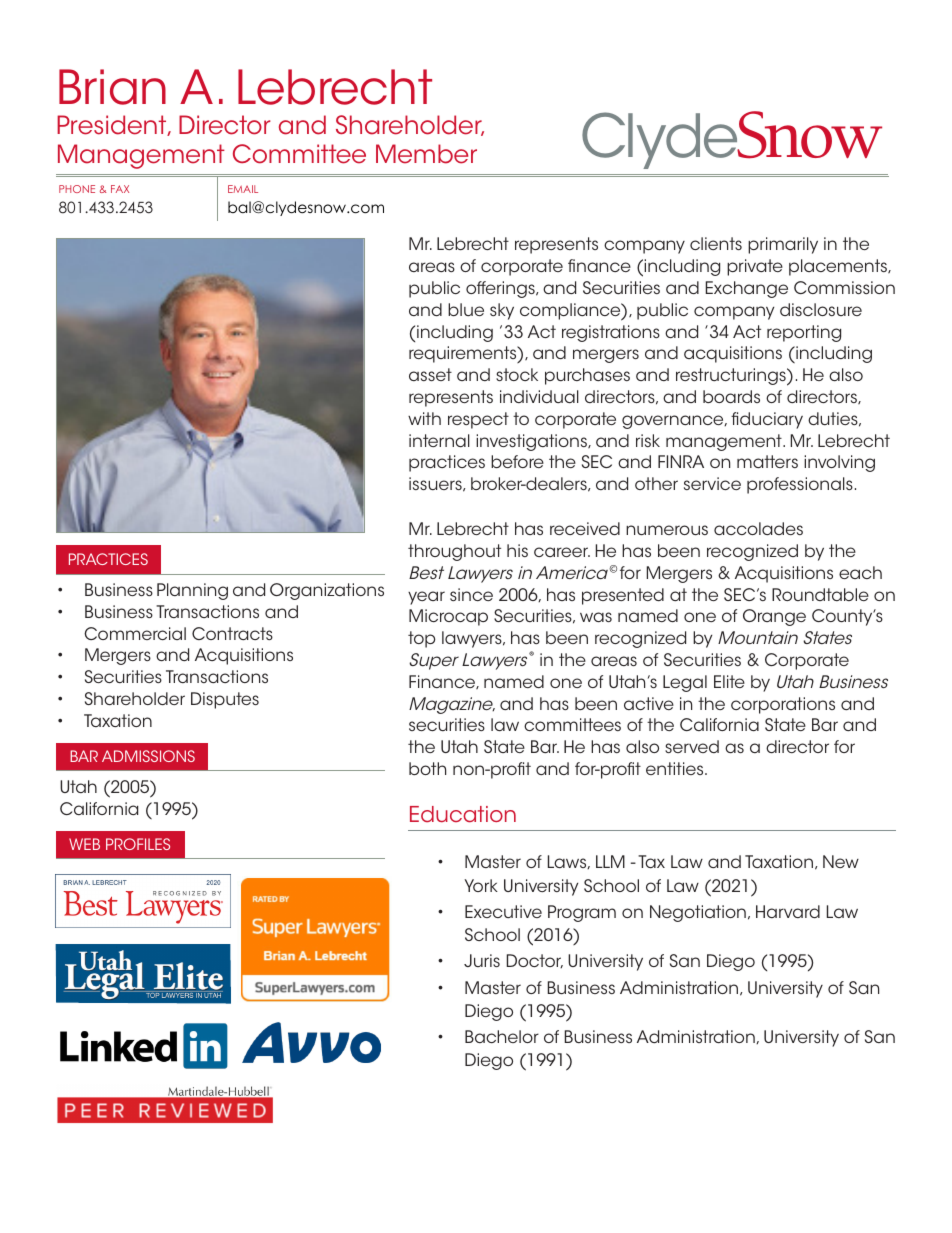 The height and width of the image is (1233, 952). Describe the element at coordinates (502, 1036) in the image. I see `Bachelor` at that location.
